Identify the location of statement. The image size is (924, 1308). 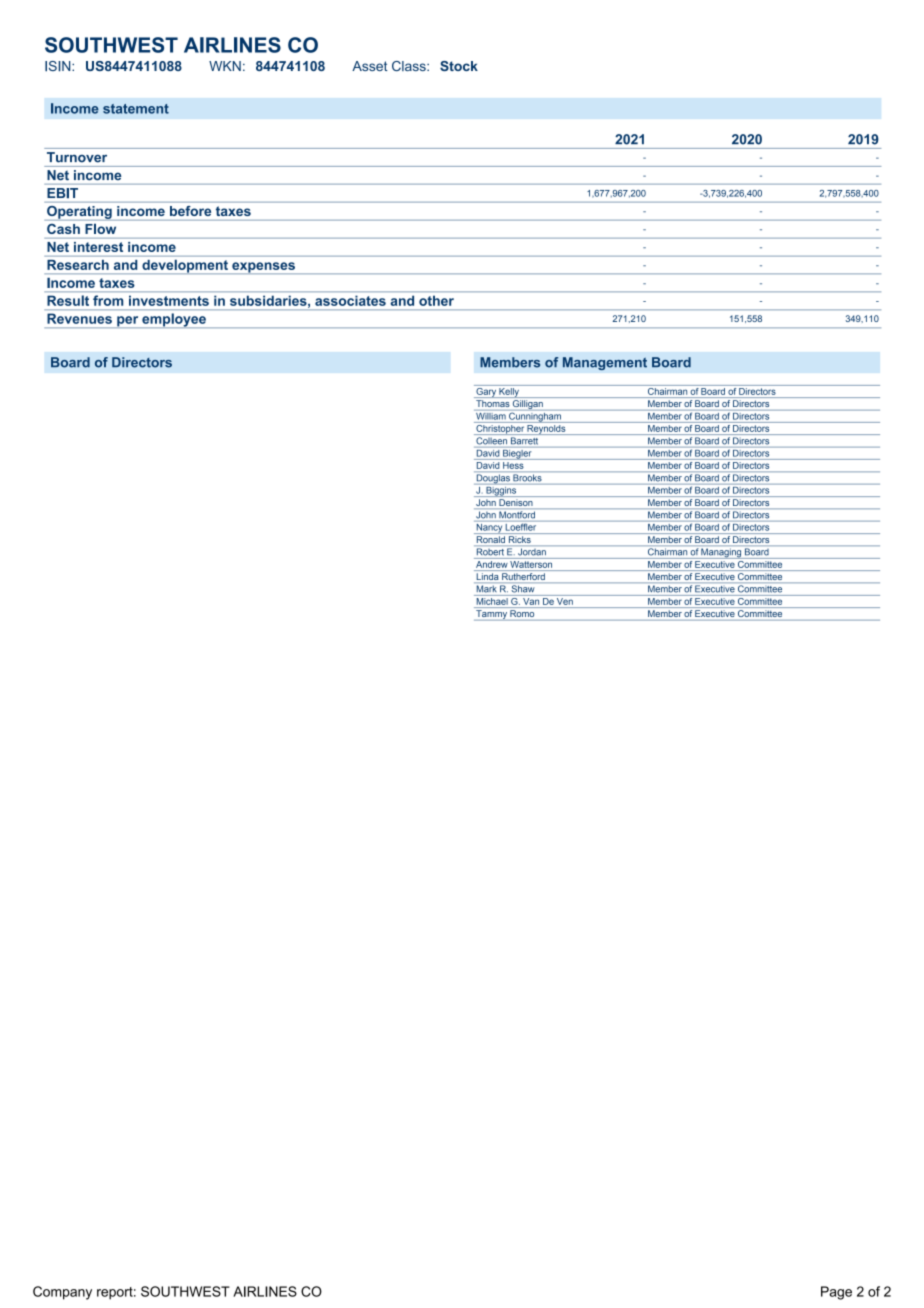
(136, 109).
